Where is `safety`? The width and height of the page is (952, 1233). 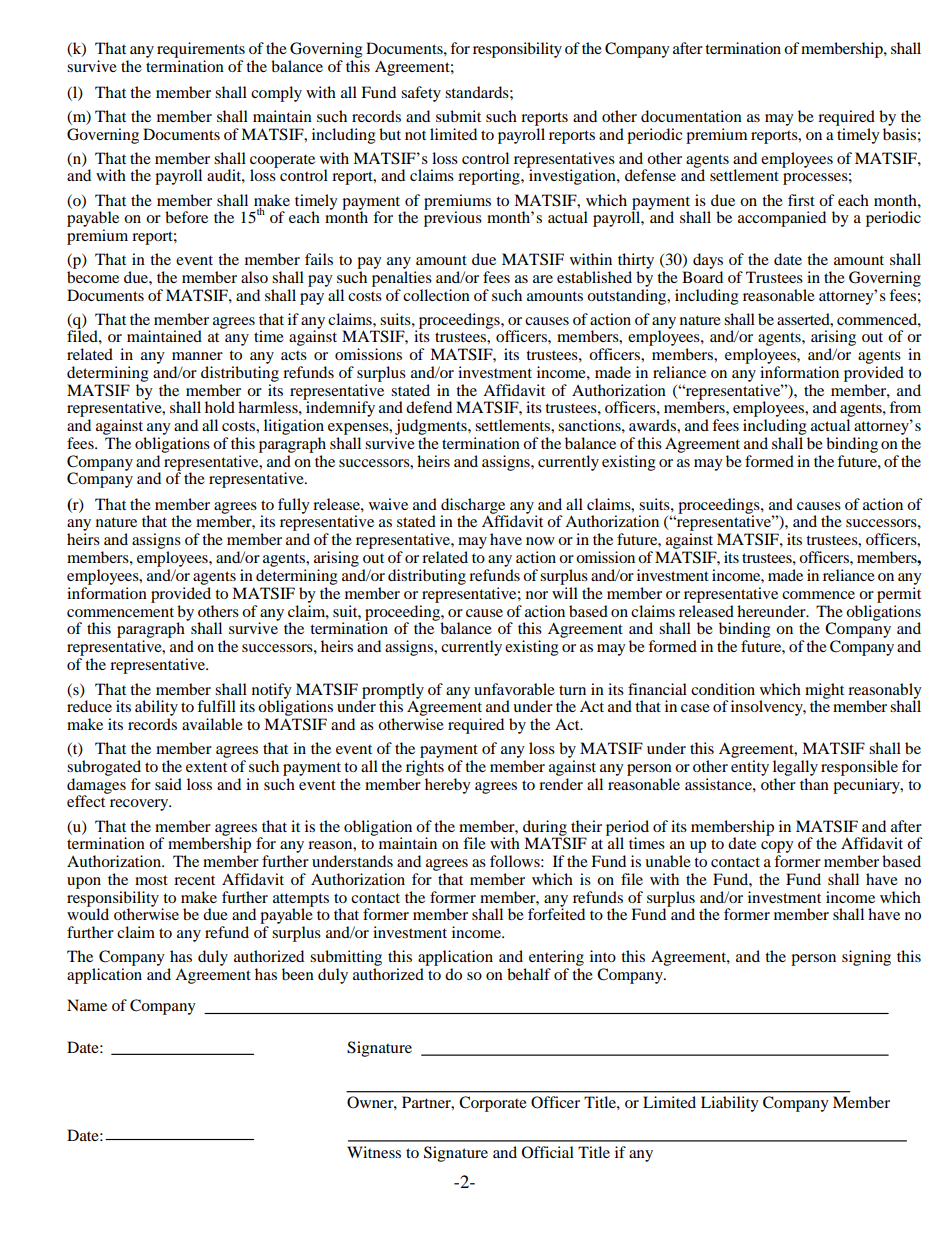 safety is located at coordinates (421, 94).
